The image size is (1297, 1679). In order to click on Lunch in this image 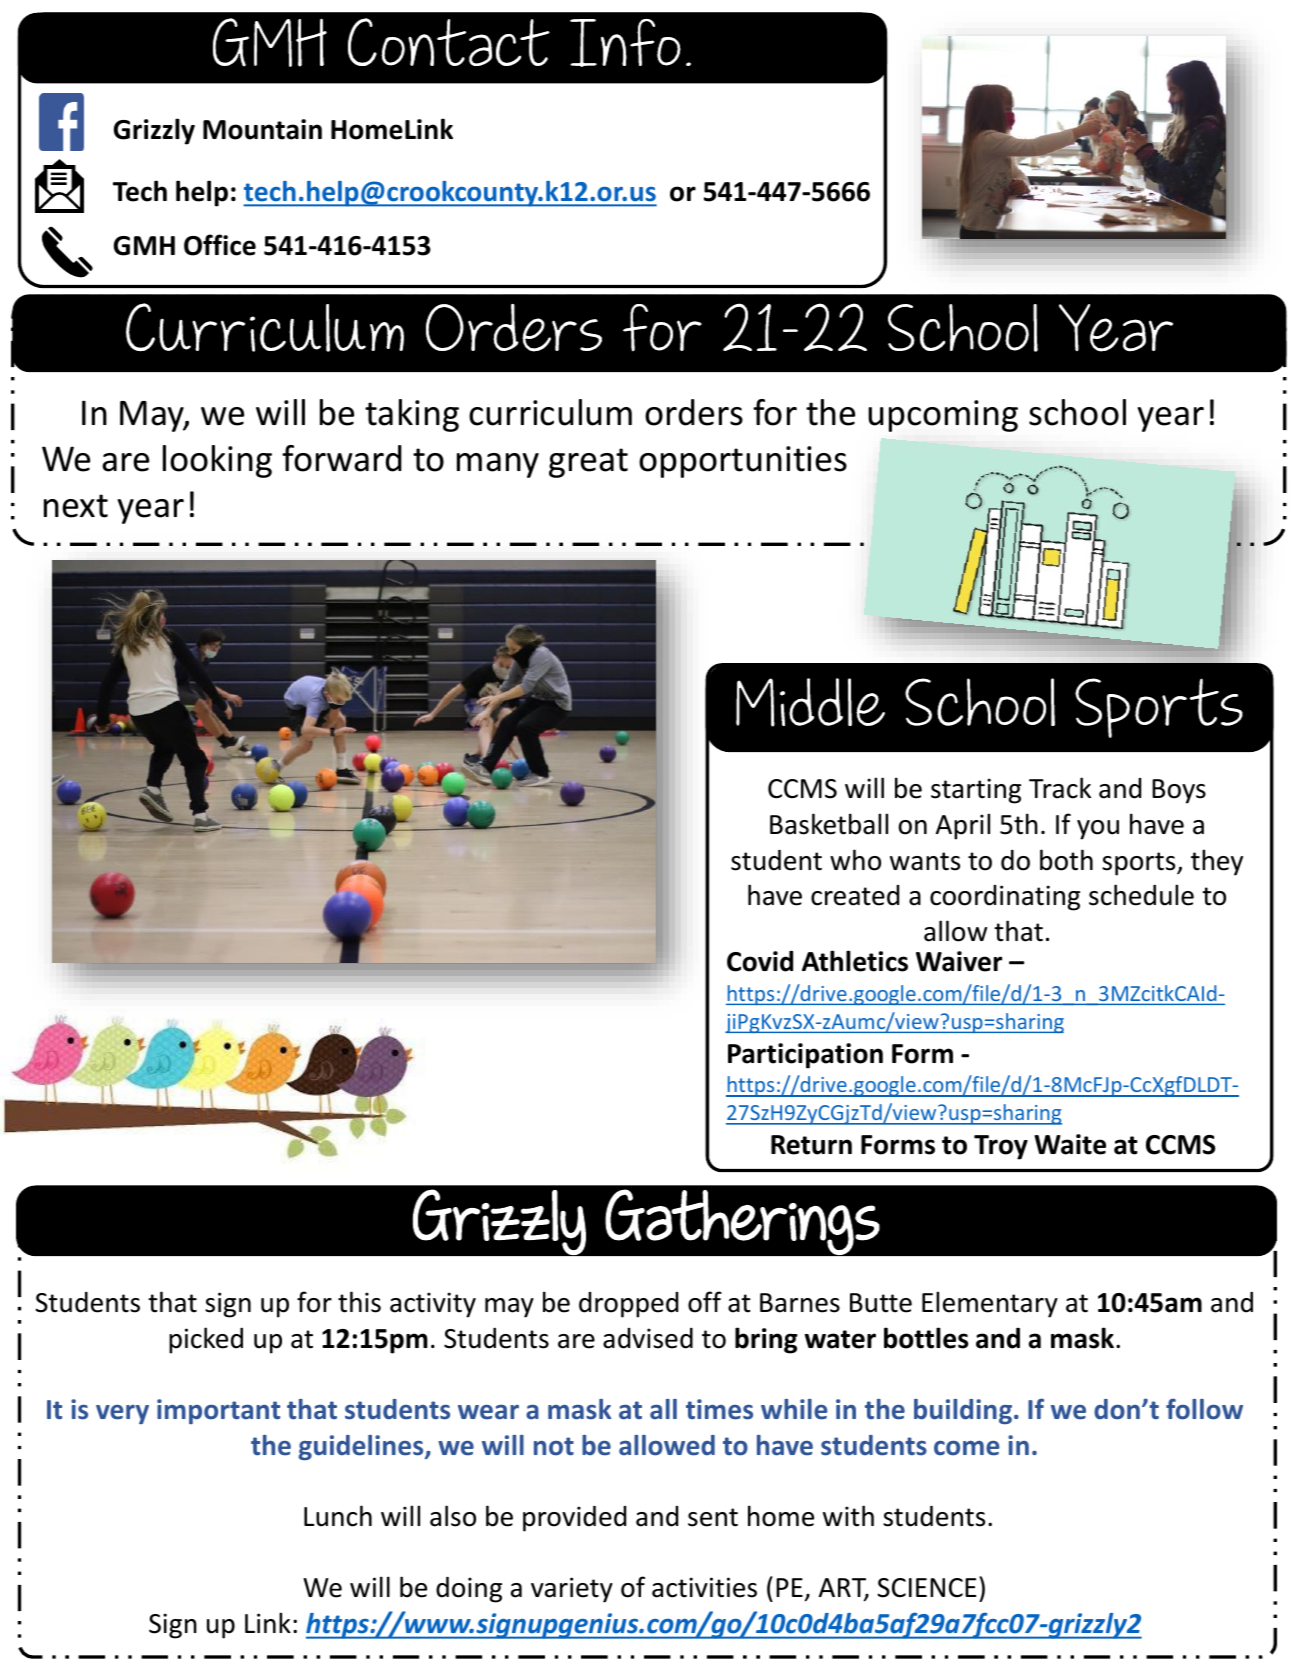, I will do `click(338, 1516)`.
